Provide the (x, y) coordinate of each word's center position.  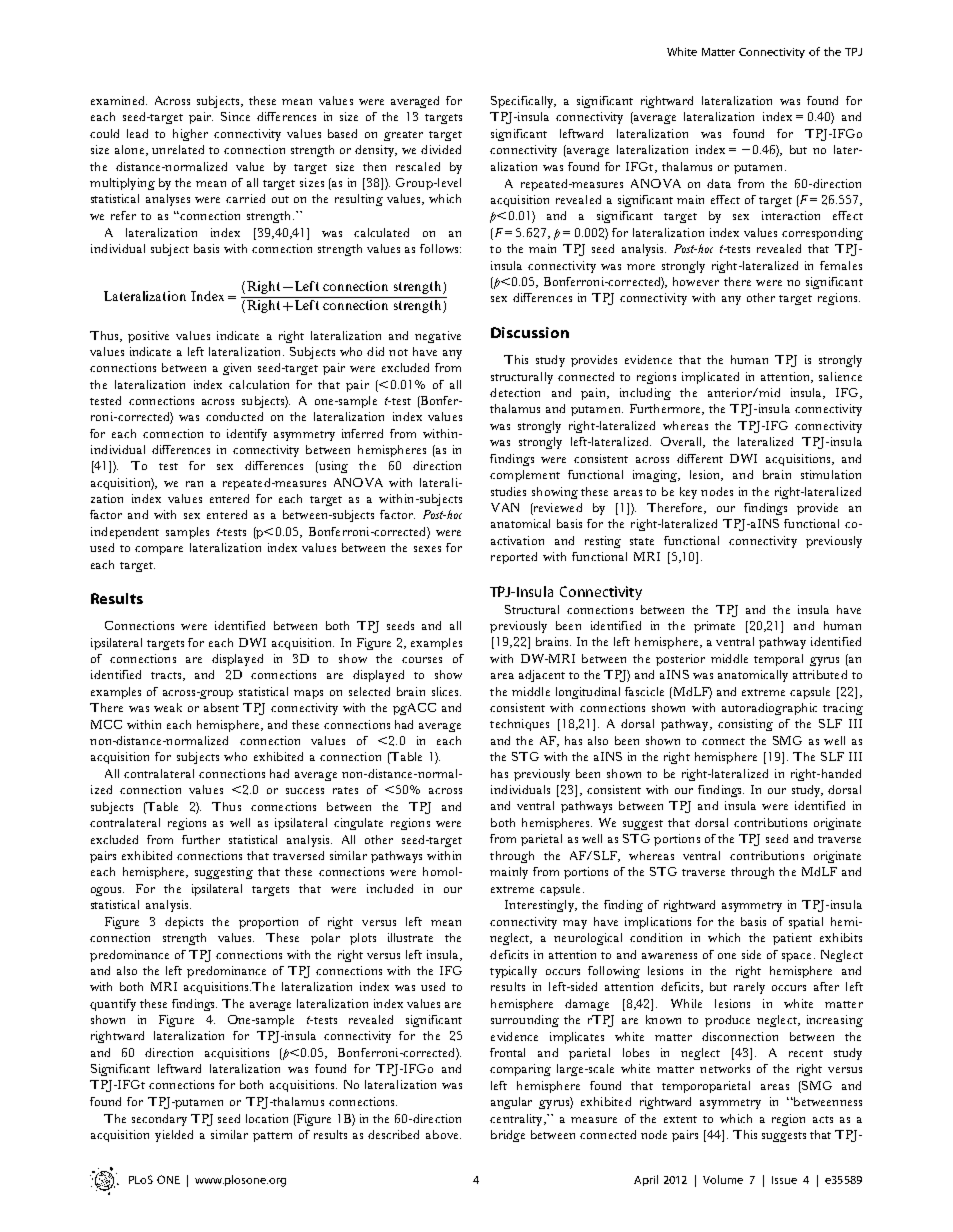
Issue (784, 1180)
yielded (174, 1136)
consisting (745, 725)
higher (190, 135)
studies (508, 491)
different (700, 458)
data (719, 183)
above (443, 1134)
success (305, 791)
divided (441, 149)
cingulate (358, 824)
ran (194, 484)
